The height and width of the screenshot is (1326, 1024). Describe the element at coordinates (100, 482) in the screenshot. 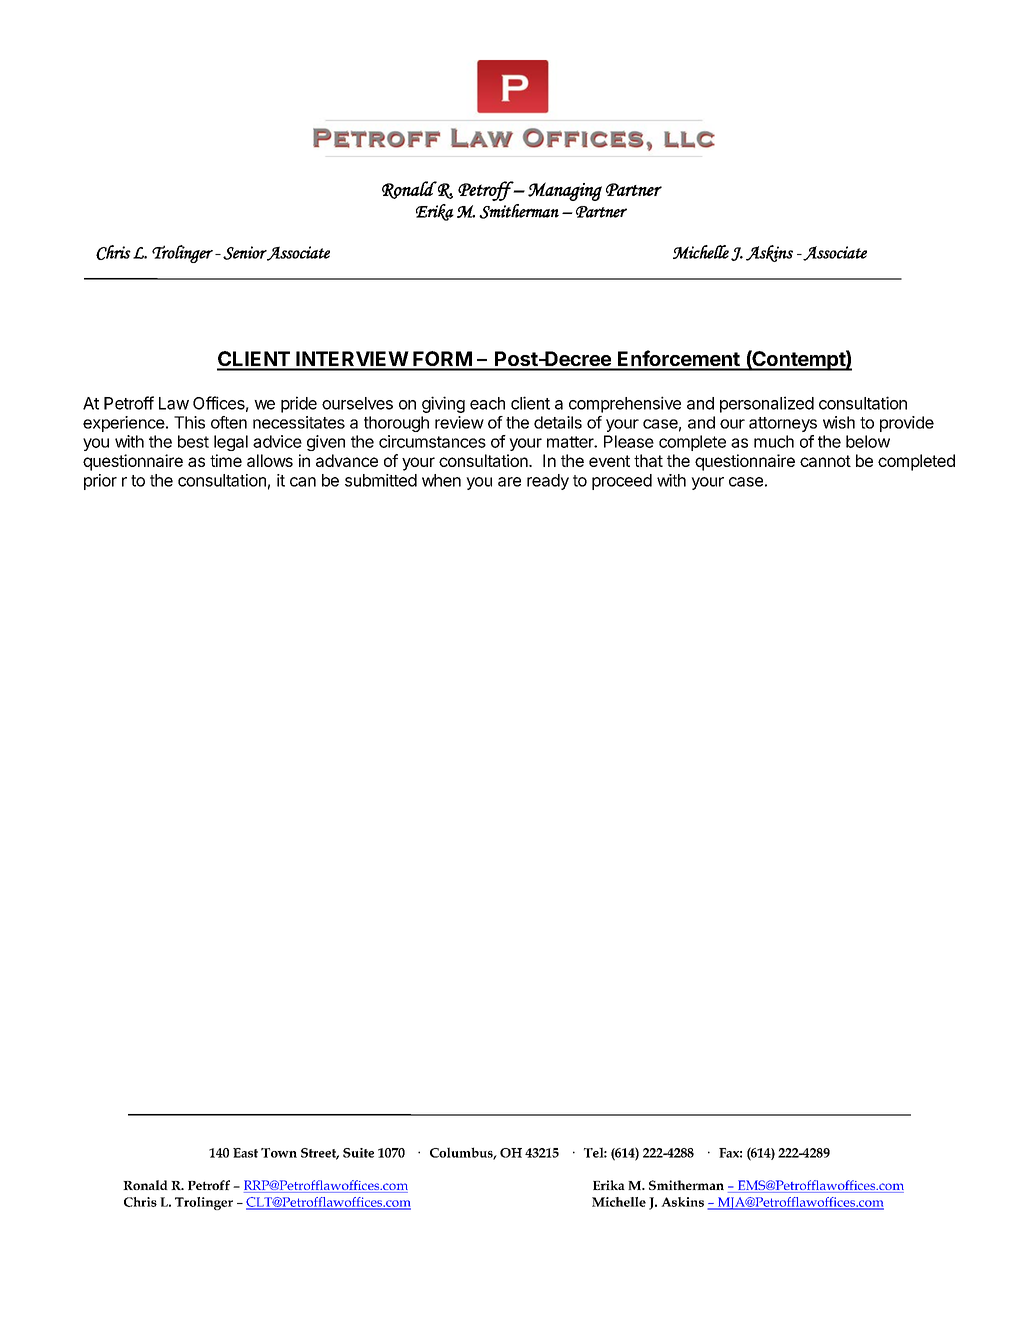

I see `prior` at that location.
